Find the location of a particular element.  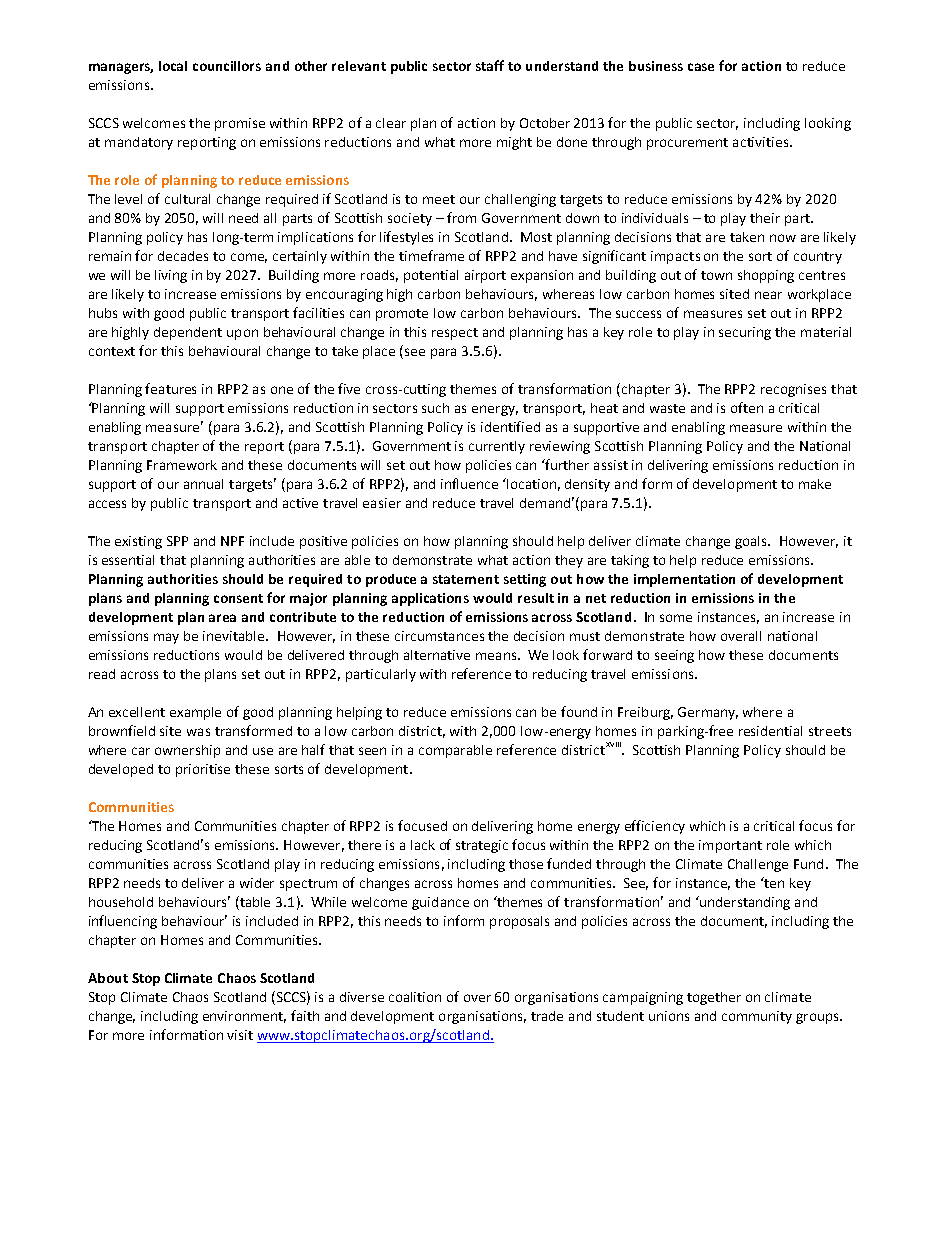

goals is located at coordinates (752, 542).
